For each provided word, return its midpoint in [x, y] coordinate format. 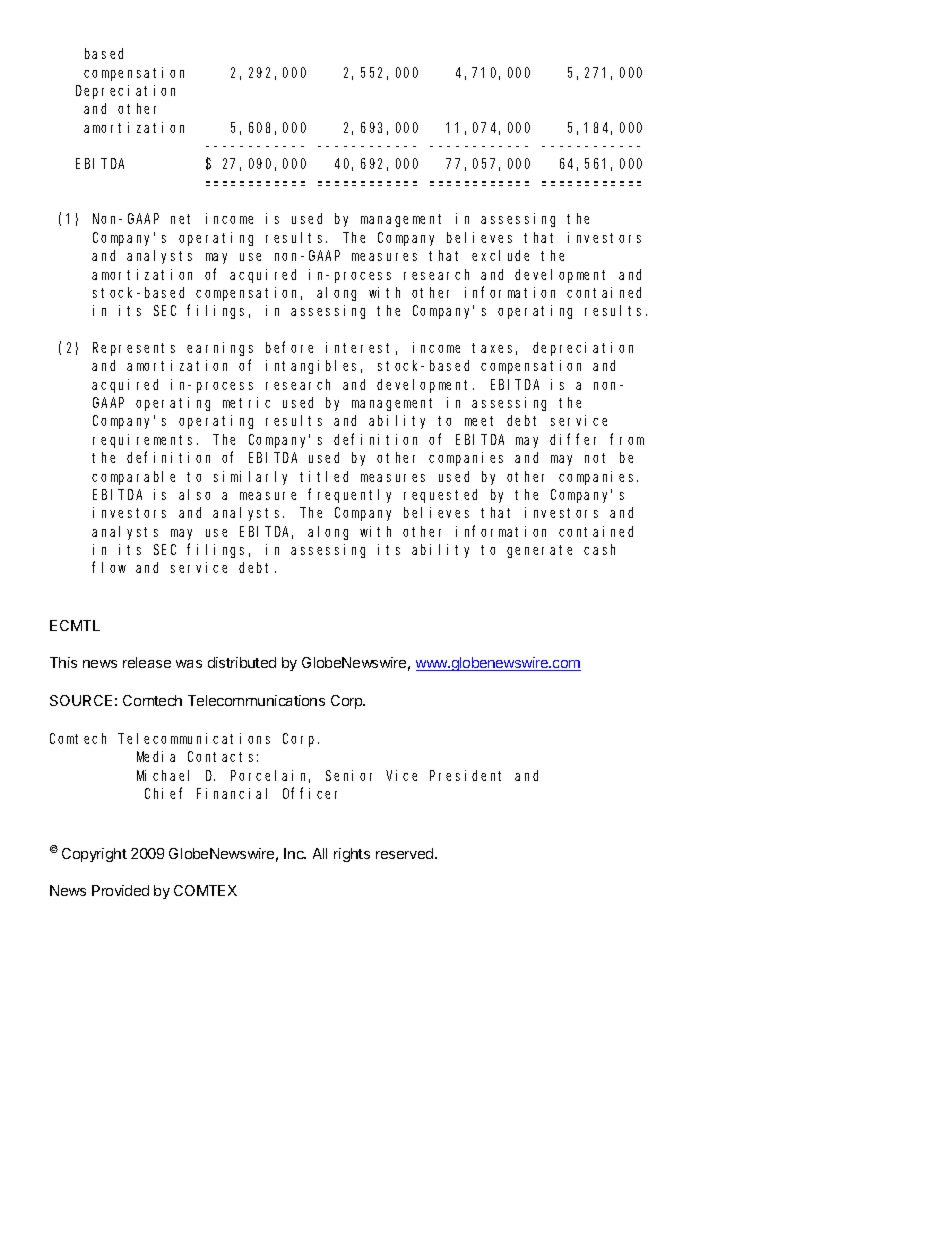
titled [324, 476]
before [289, 347]
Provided [120, 890]
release [147, 662]
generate [539, 551]
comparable [133, 478]
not [595, 458]
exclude [500, 255]
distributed [242, 662]
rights [352, 855]
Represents [134, 349]
